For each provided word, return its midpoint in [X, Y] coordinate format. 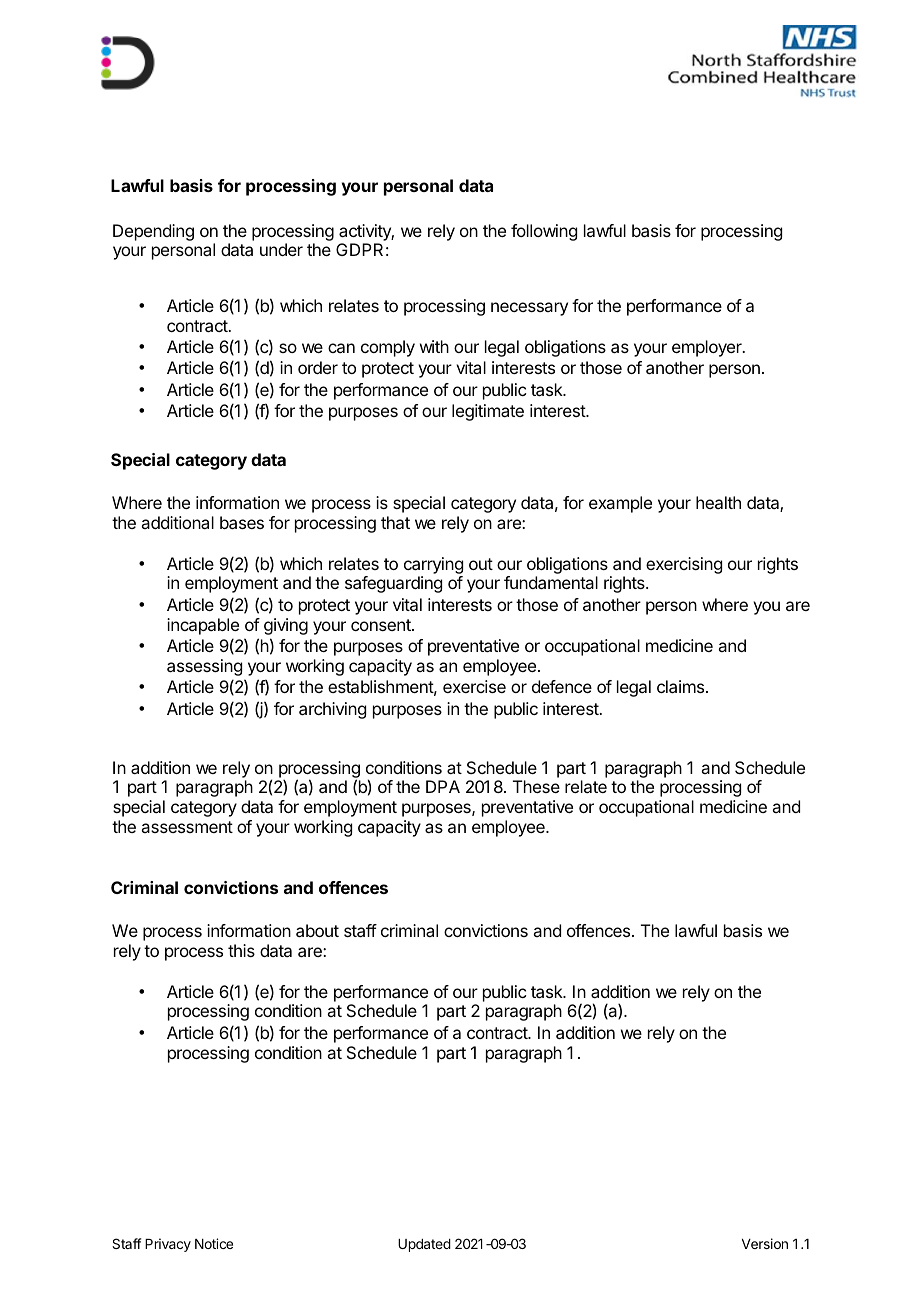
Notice [214, 1243]
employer [708, 348]
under [281, 249]
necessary [529, 309]
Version [765, 1243]
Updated [424, 1245]
